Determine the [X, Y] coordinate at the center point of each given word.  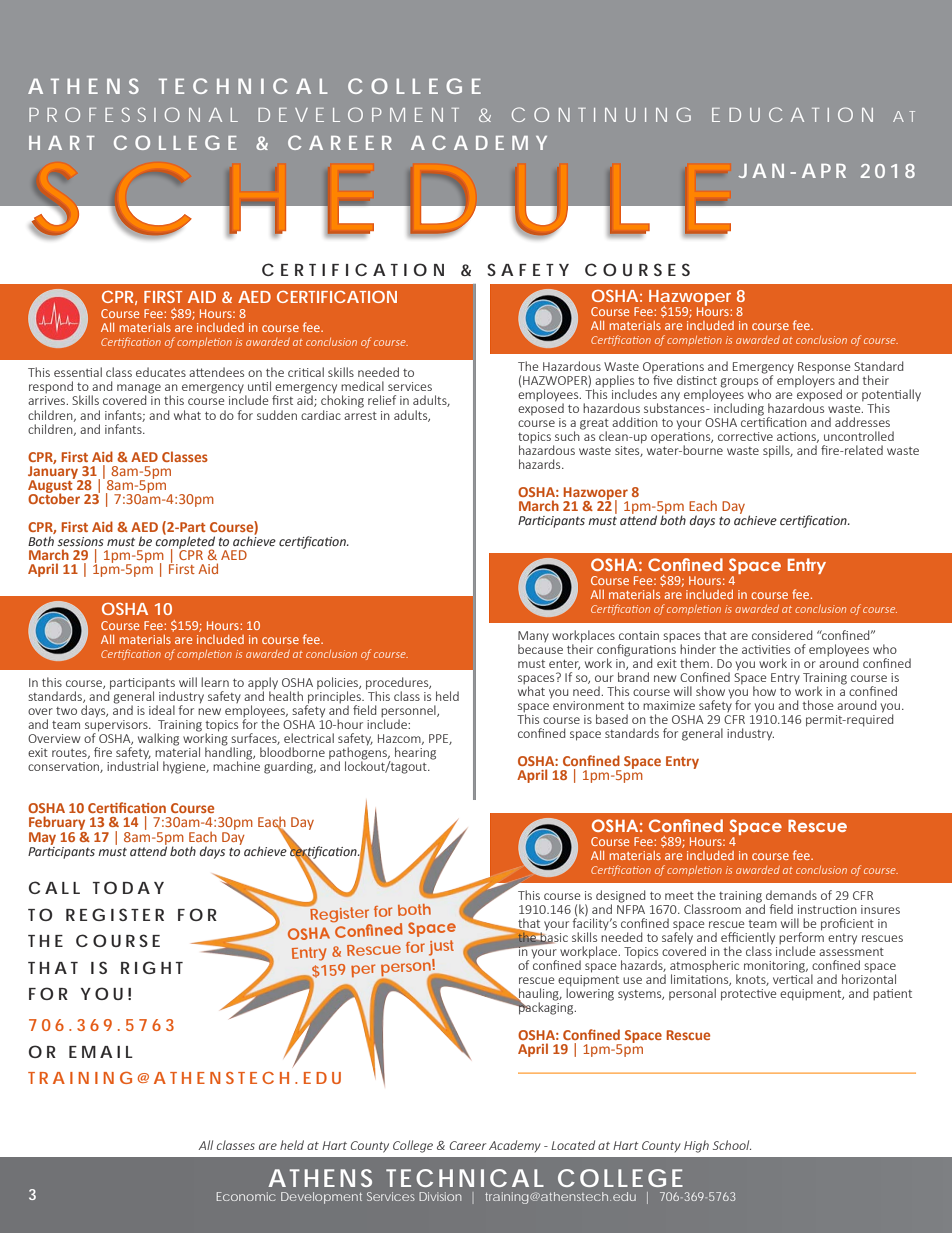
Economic [246, 1196]
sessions [80, 541]
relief [382, 400]
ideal [162, 710]
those [817, 705]
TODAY [128, 887]
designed [621, 897]
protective [748, 995]
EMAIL [101, 1052]
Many [533, 638]
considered [782, 635]
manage [139, 390]
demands [791, 895]
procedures [398, 684]
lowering [590, 993]
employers [806, 380]
